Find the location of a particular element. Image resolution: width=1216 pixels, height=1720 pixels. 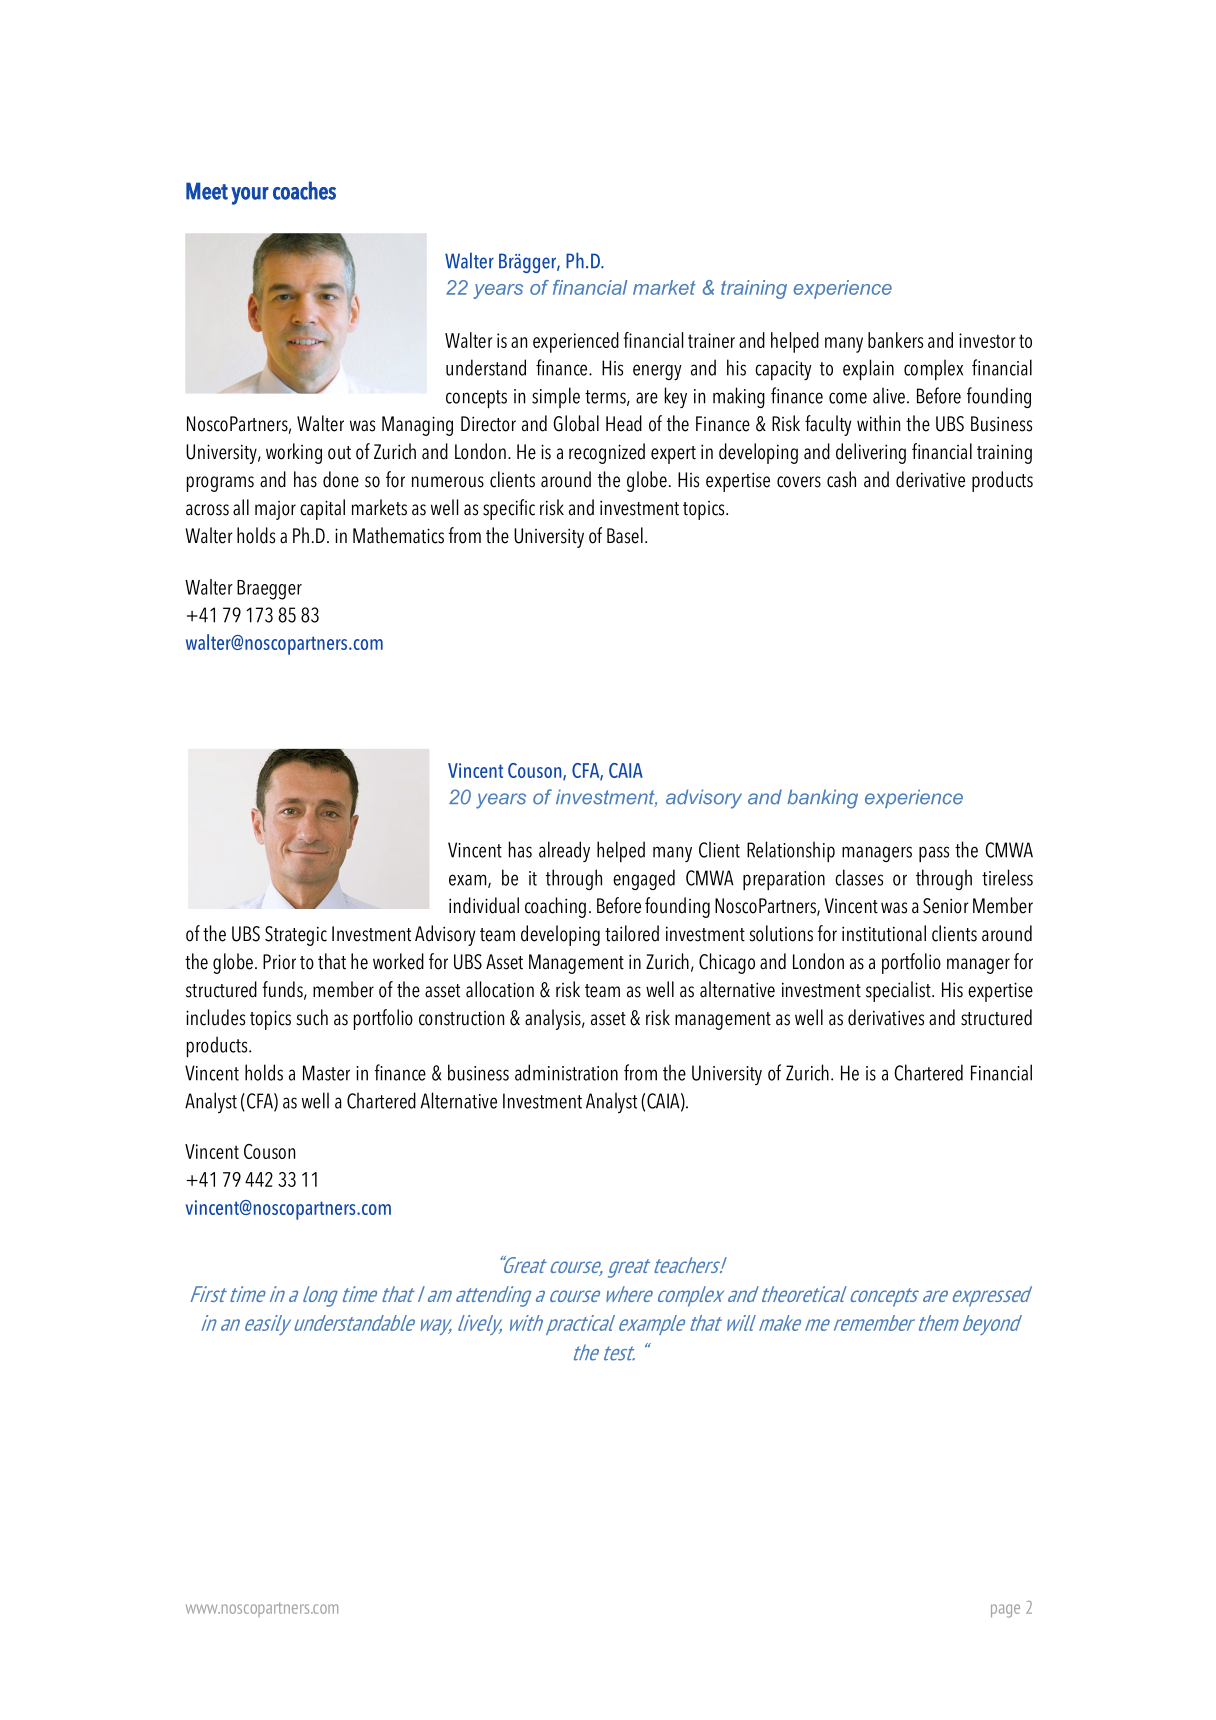

administration is located at coordinates (566, 1072).
